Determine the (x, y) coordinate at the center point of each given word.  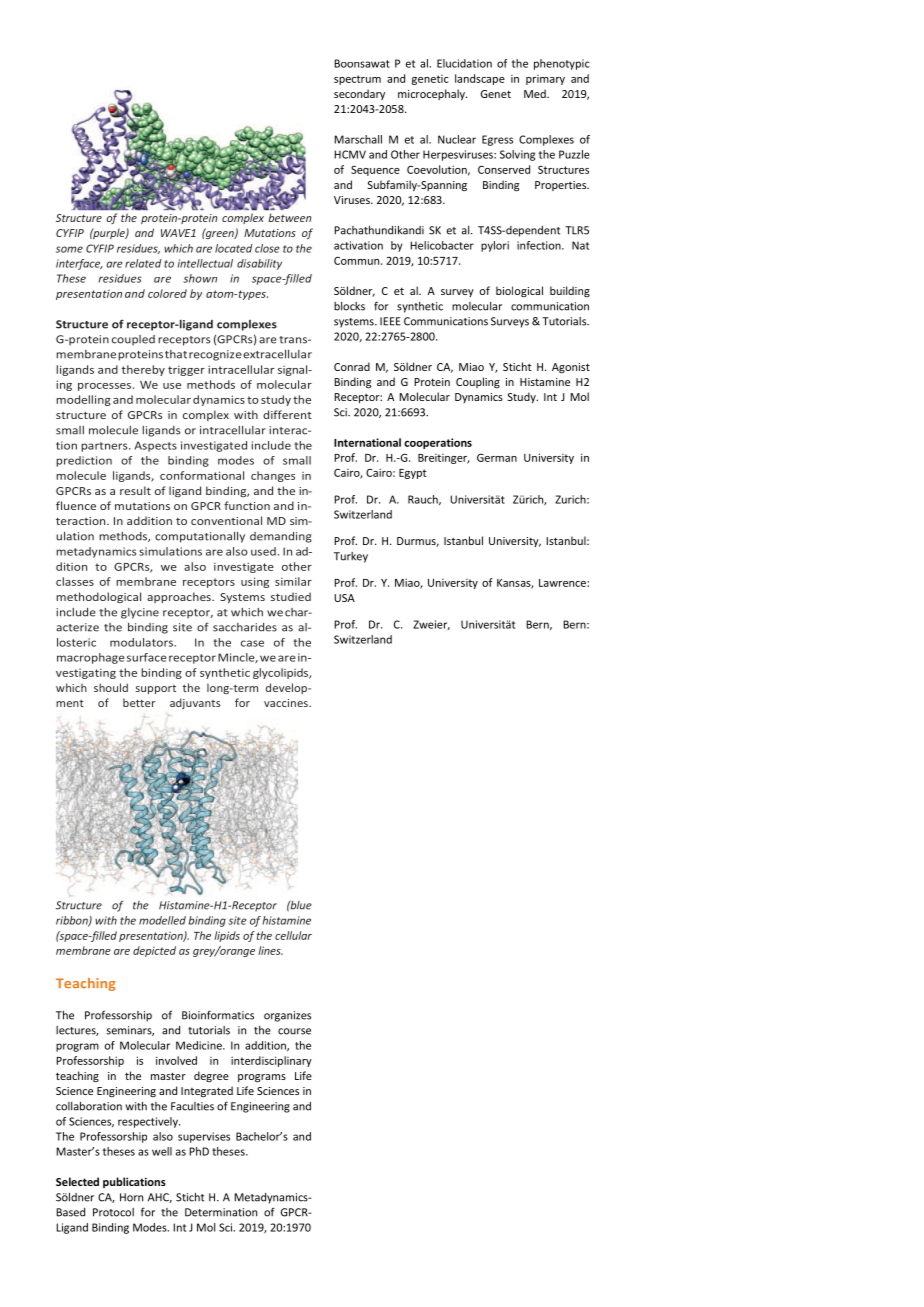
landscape (480, 79)
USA (344, 598)
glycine (140, 613)
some (69, 249)
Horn (131, 1197)
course (294, 1031)
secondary (359, 94)
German (497, 457)
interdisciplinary (271, 1061)
